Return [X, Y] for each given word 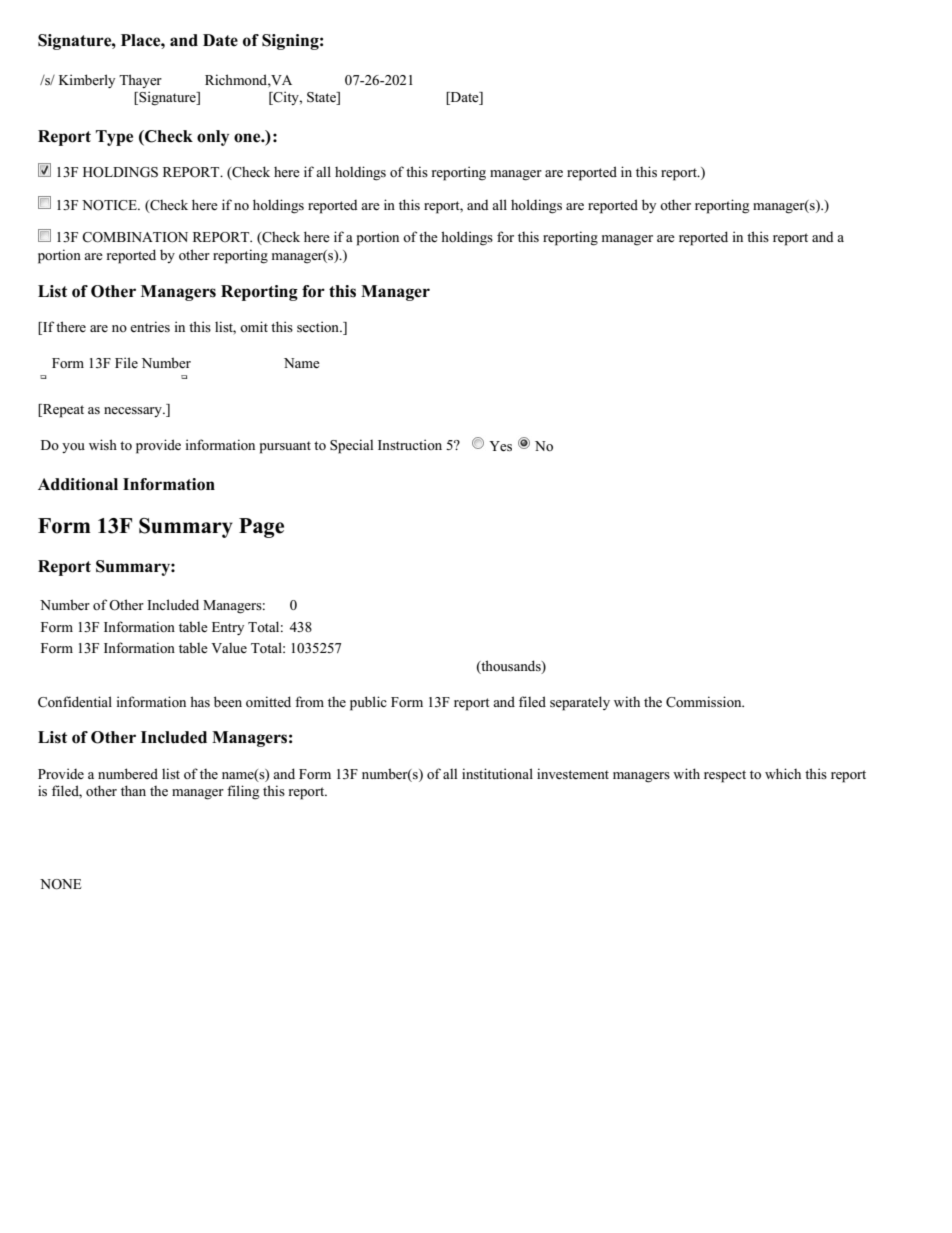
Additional [78, 484]
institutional [497, 773]
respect [725, 776]
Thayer [140, 81]
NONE [61, 884]
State [322, 98]
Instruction [410, 444]
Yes [500, 446]
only [213, 138]
